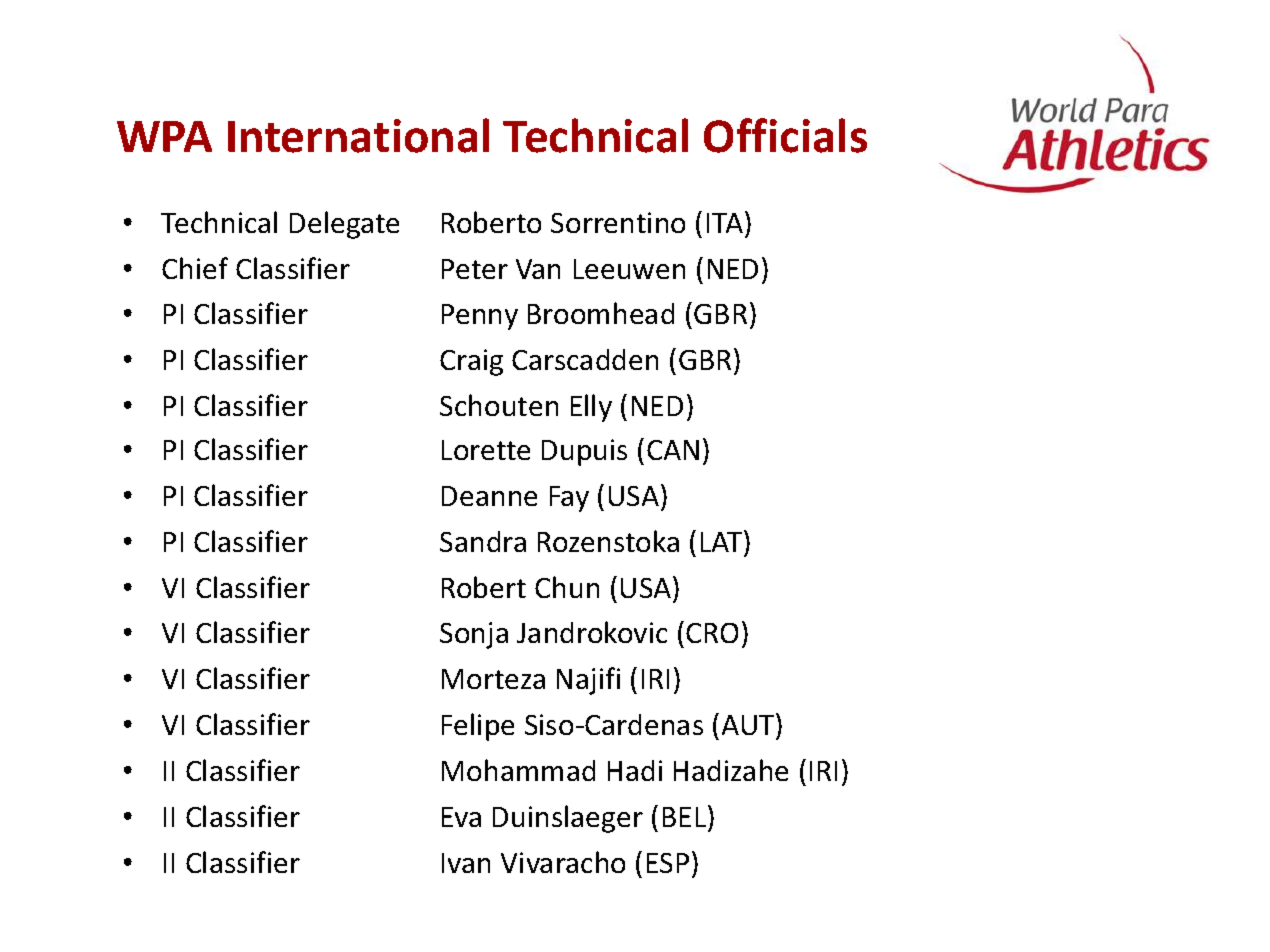  Describe the element at coordinates (686, 816) in the document. I see `BEL` at that location.
